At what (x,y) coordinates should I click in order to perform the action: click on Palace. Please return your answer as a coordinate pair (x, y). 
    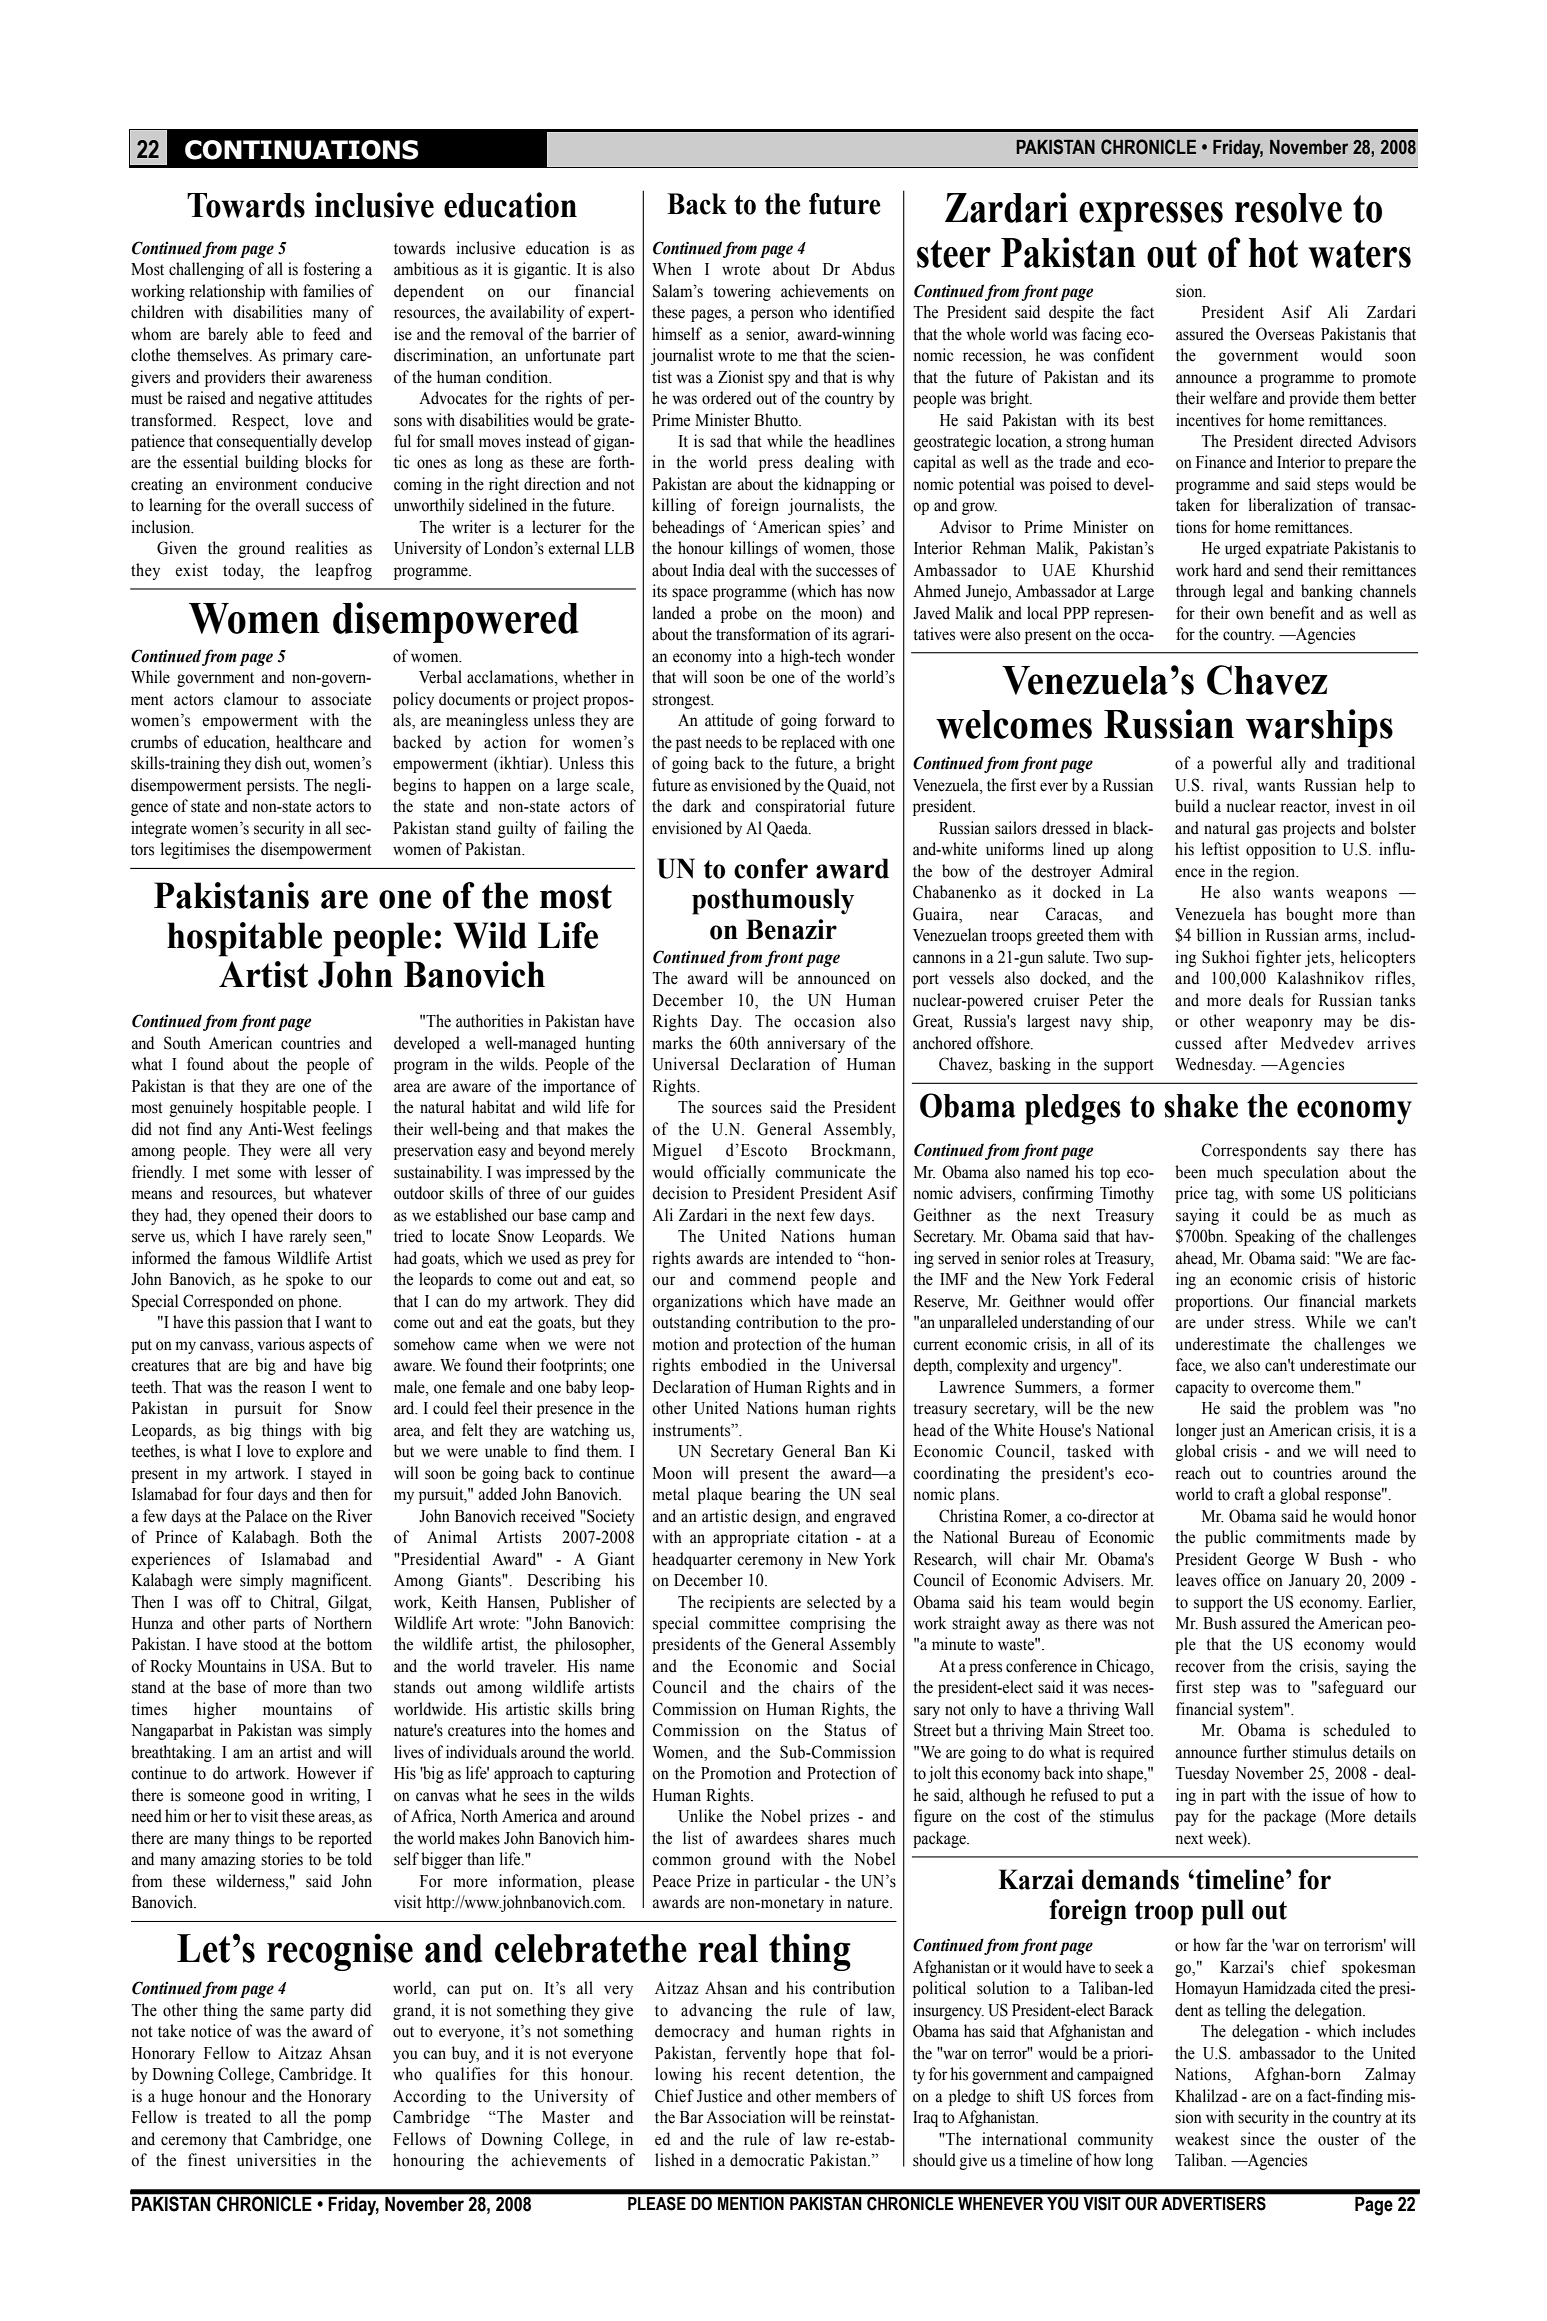
    Looking at the image, I should click on (266, 1516).
